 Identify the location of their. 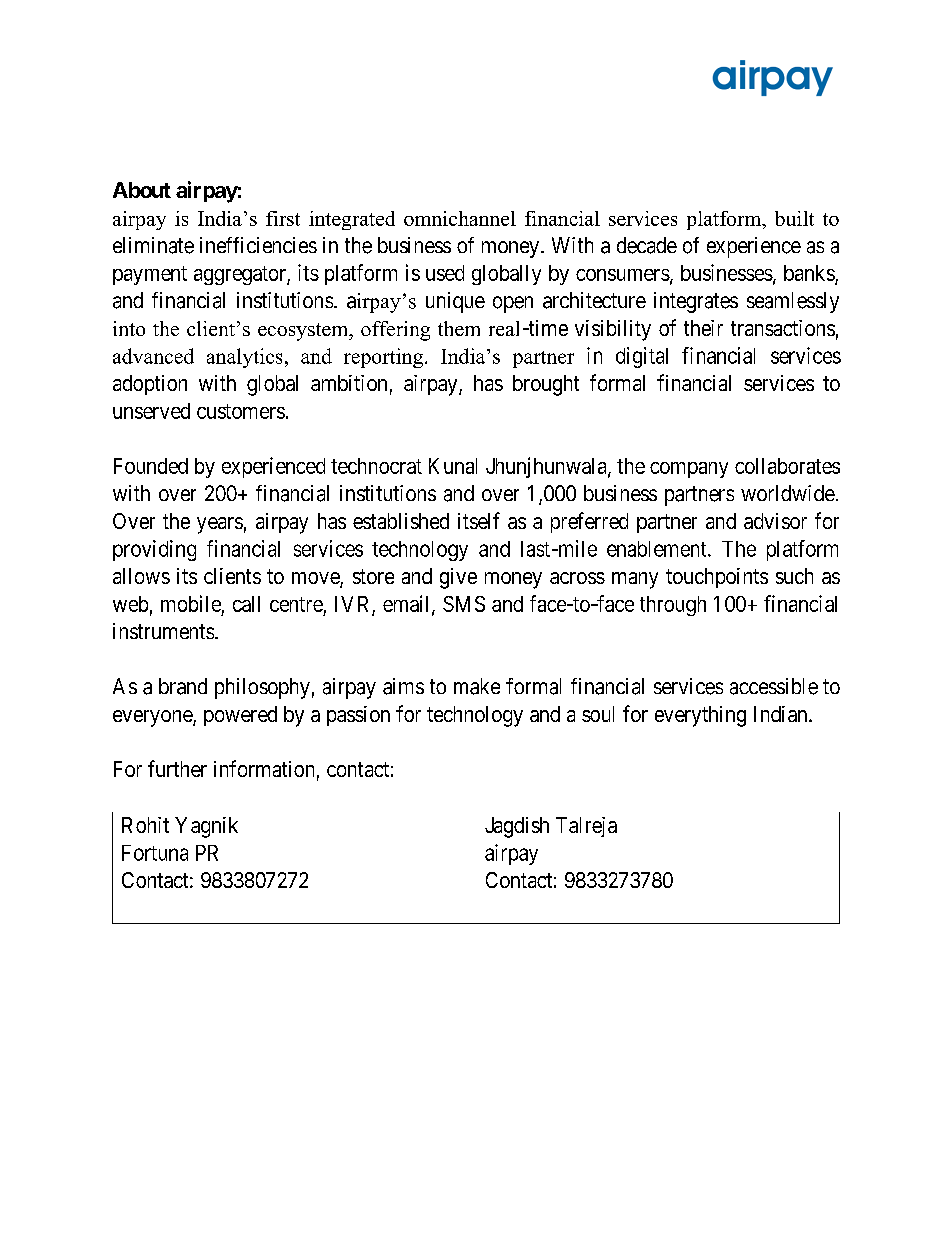
(703, 328).
